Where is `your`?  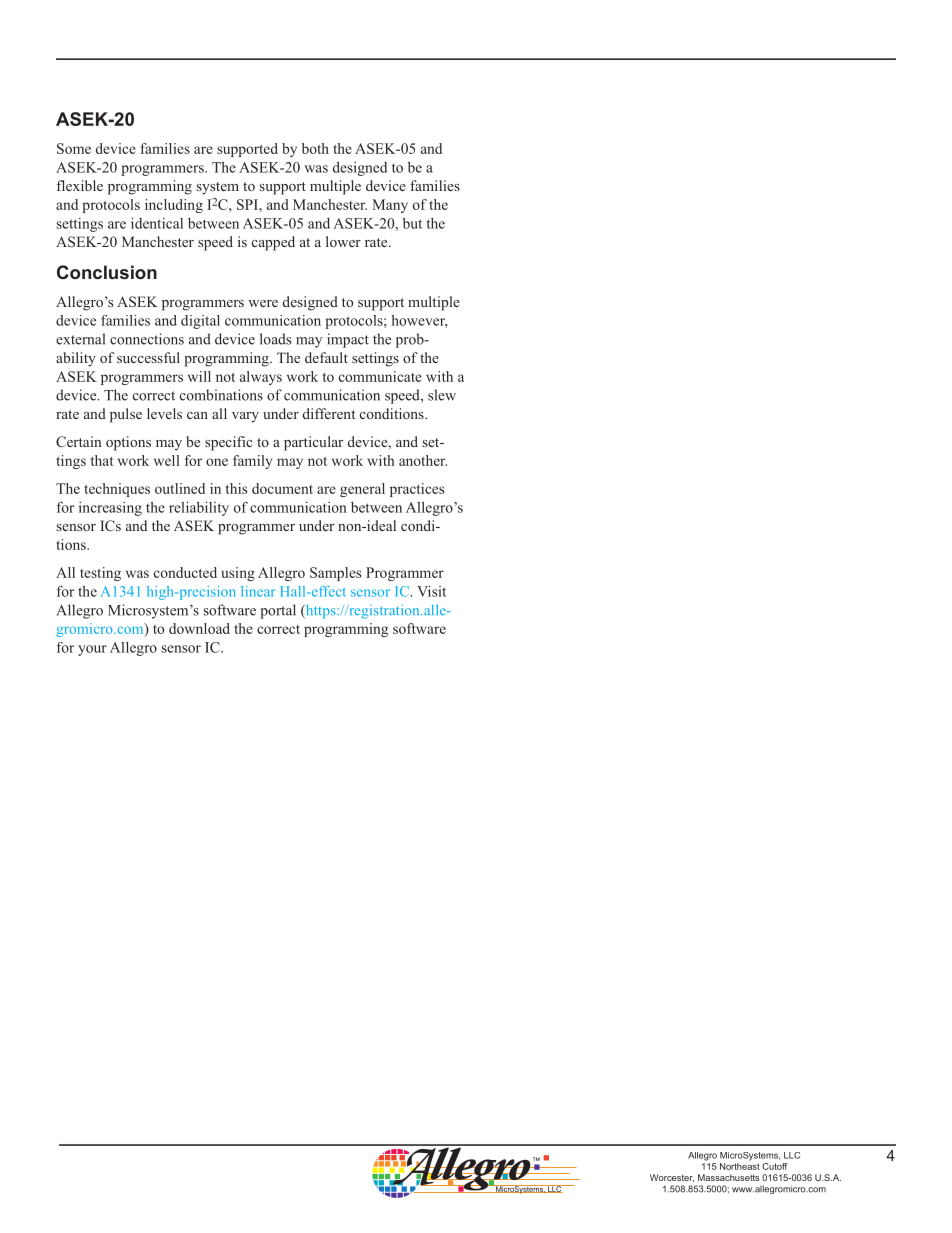
your is located at coordinates (92, 650).
